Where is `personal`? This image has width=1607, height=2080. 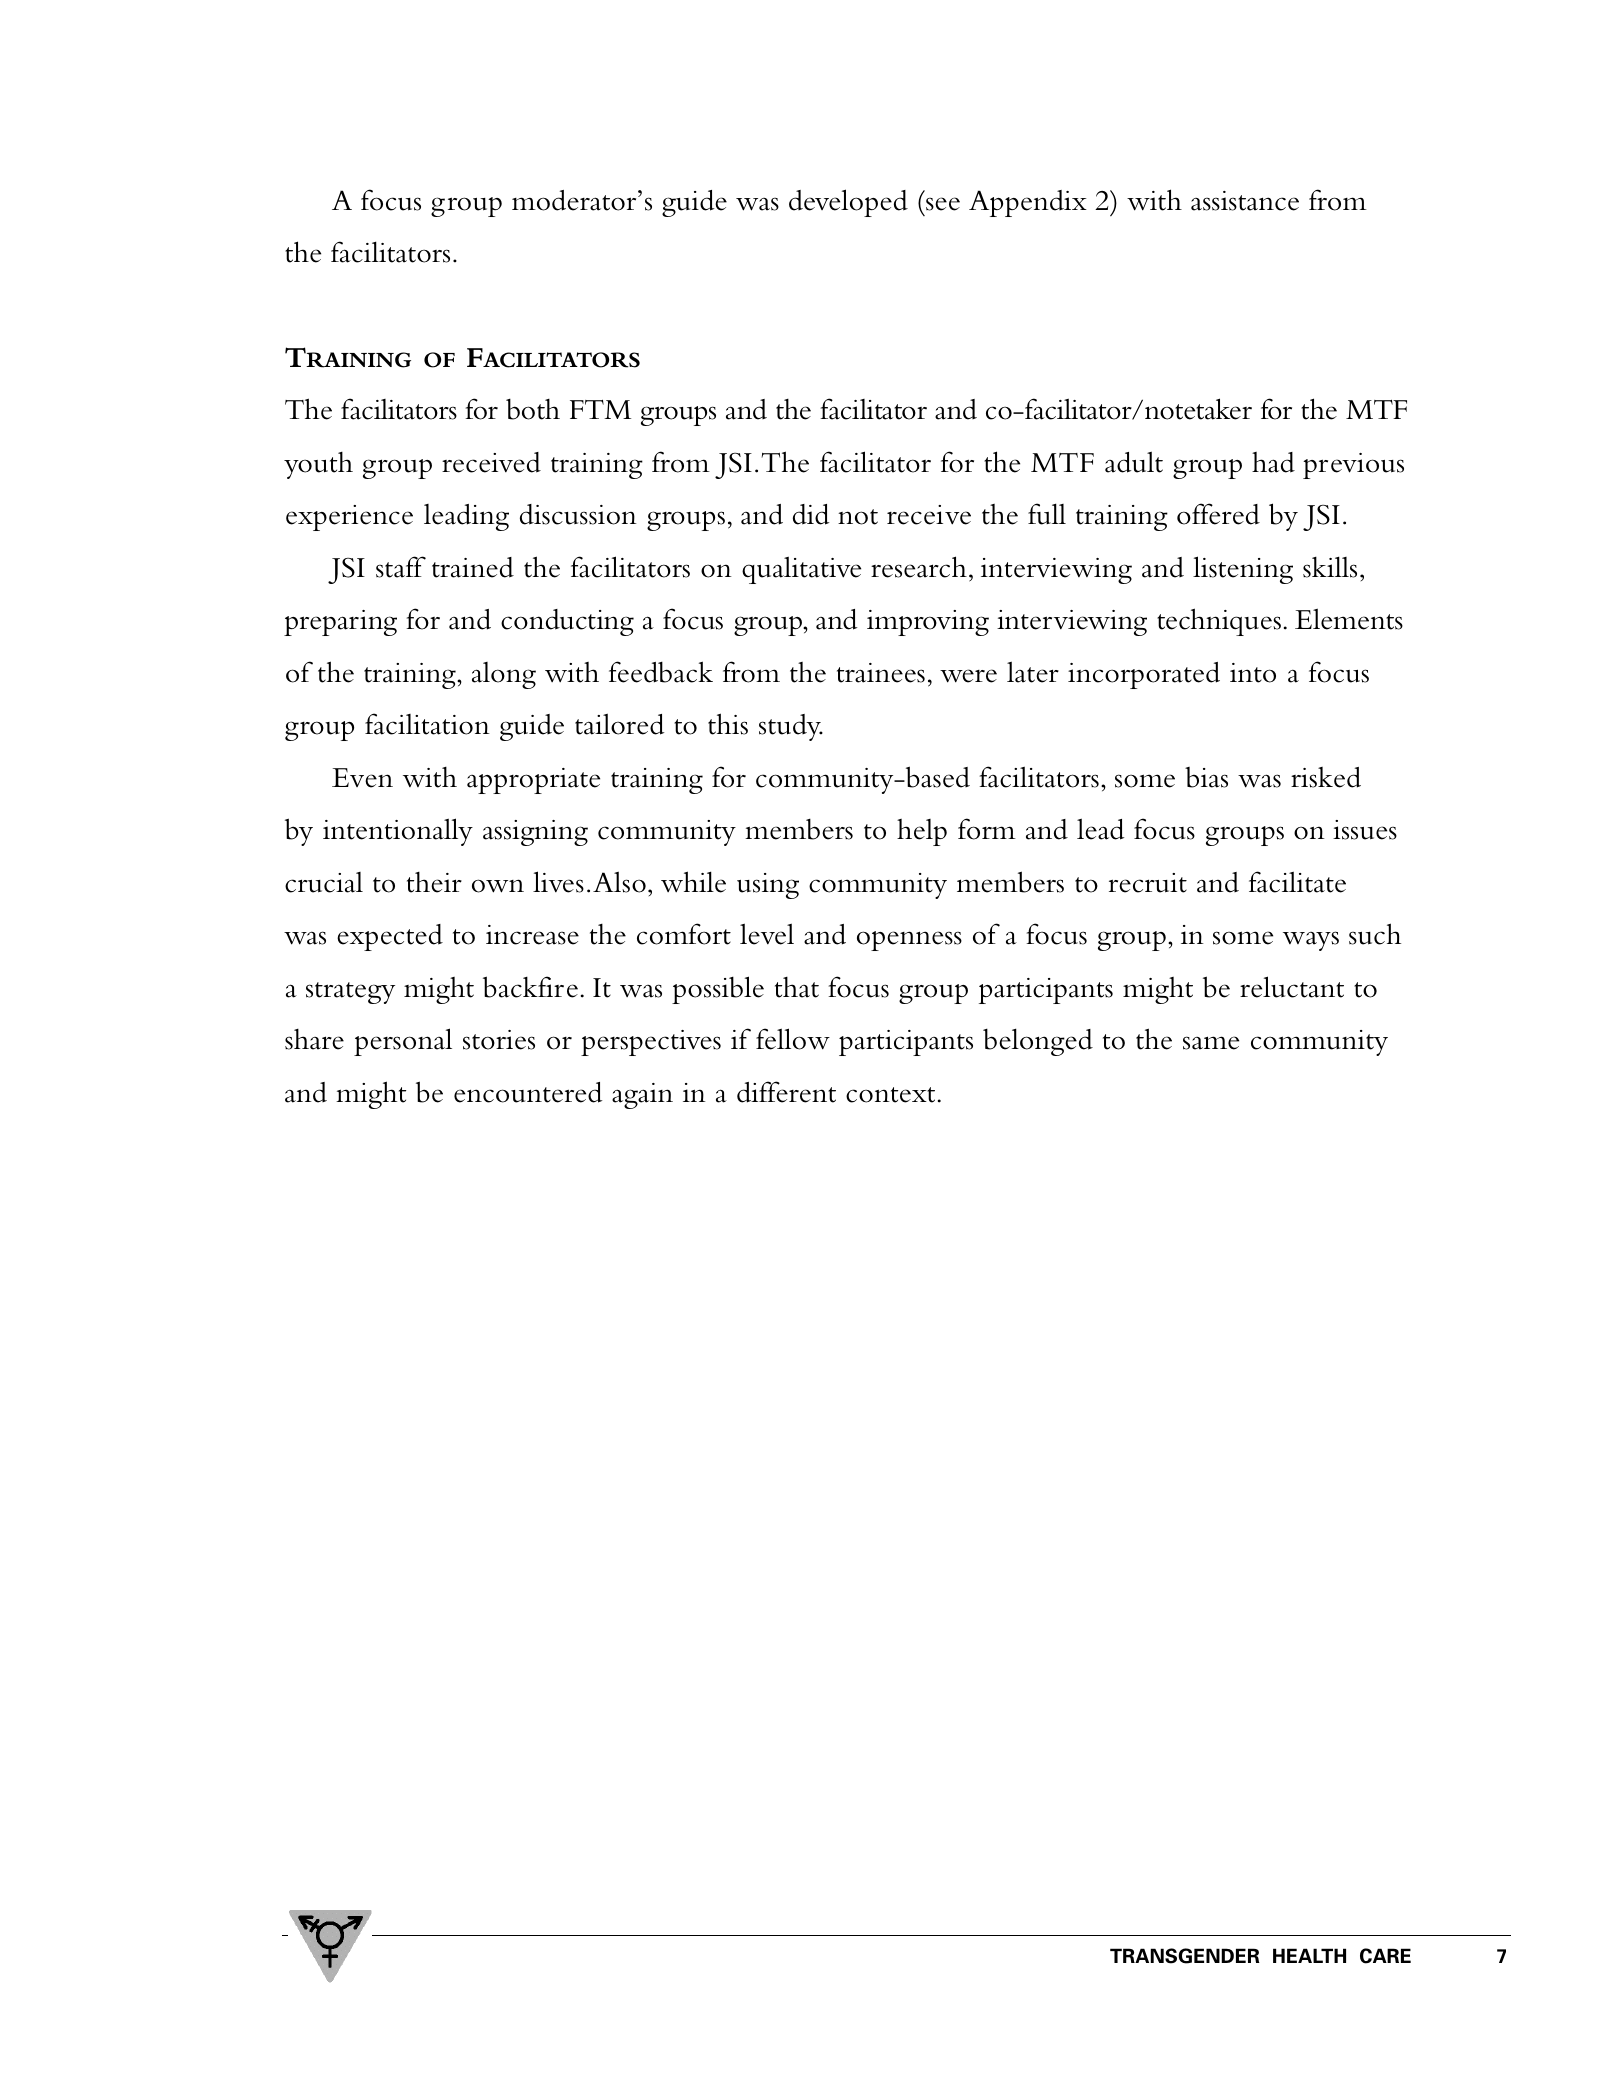 personal is located at coordinates (403, 1042).
